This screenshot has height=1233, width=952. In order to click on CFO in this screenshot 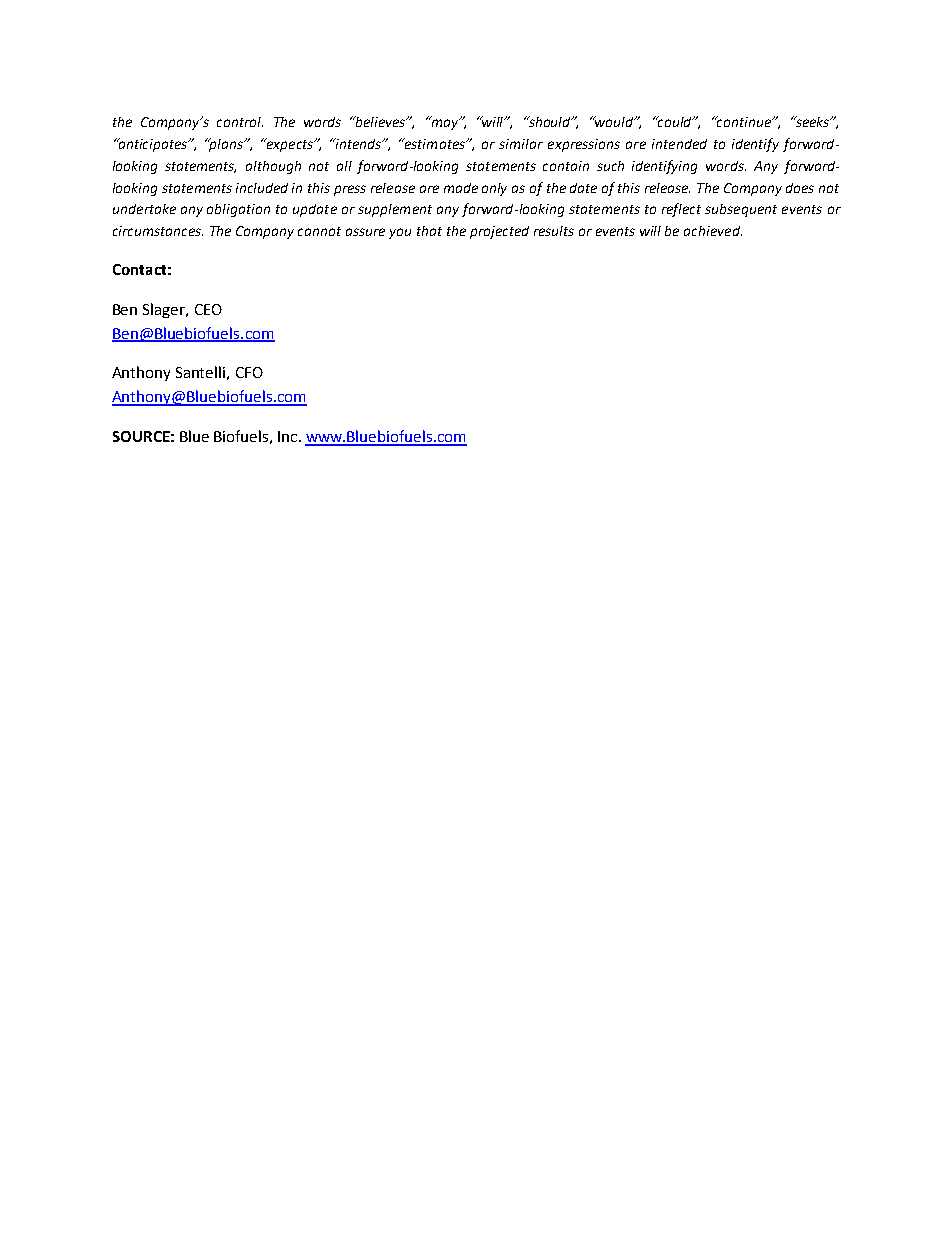, I will do `click(249, 372)`.
